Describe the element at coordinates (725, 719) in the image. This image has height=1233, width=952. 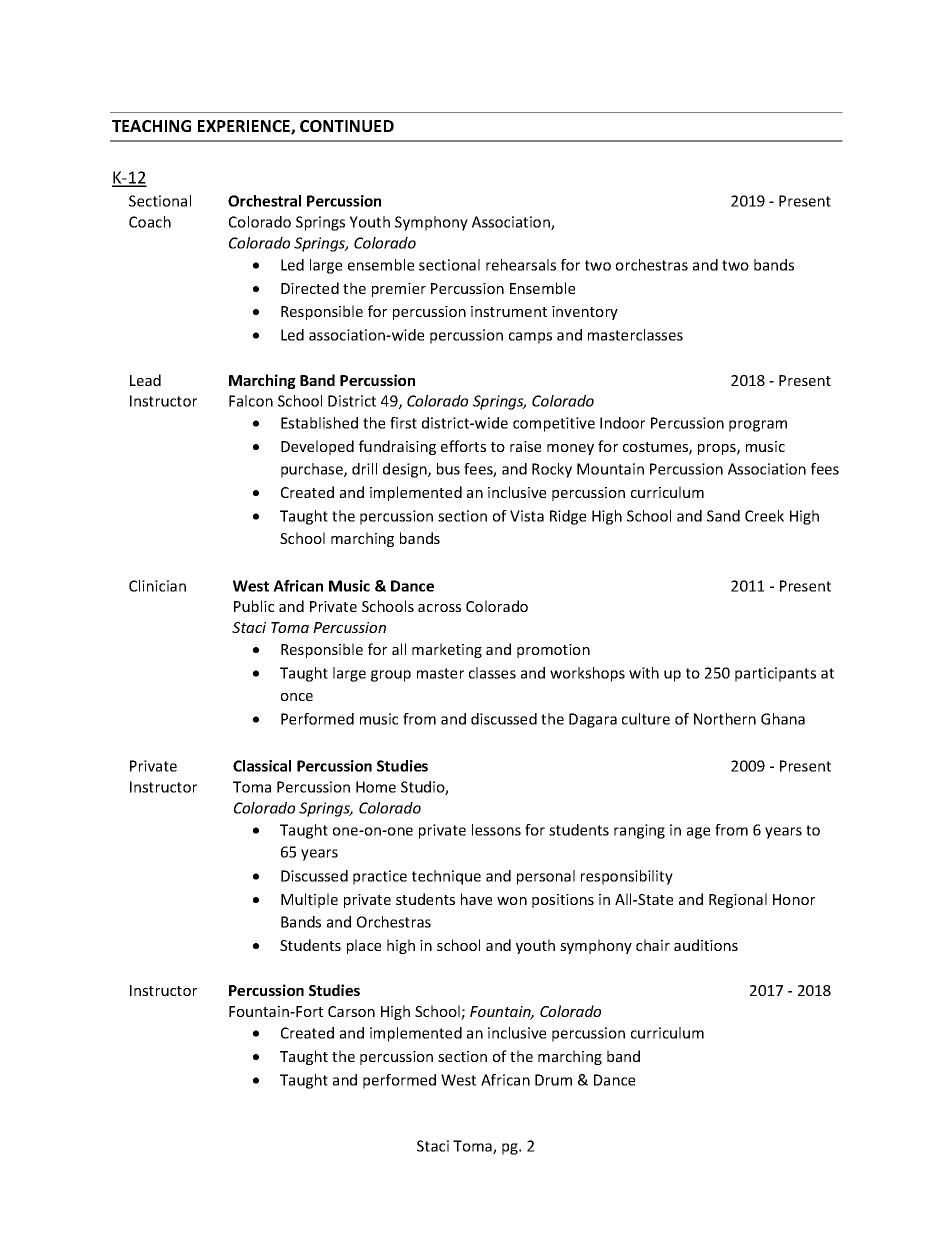
I see `Northern` at that location.
